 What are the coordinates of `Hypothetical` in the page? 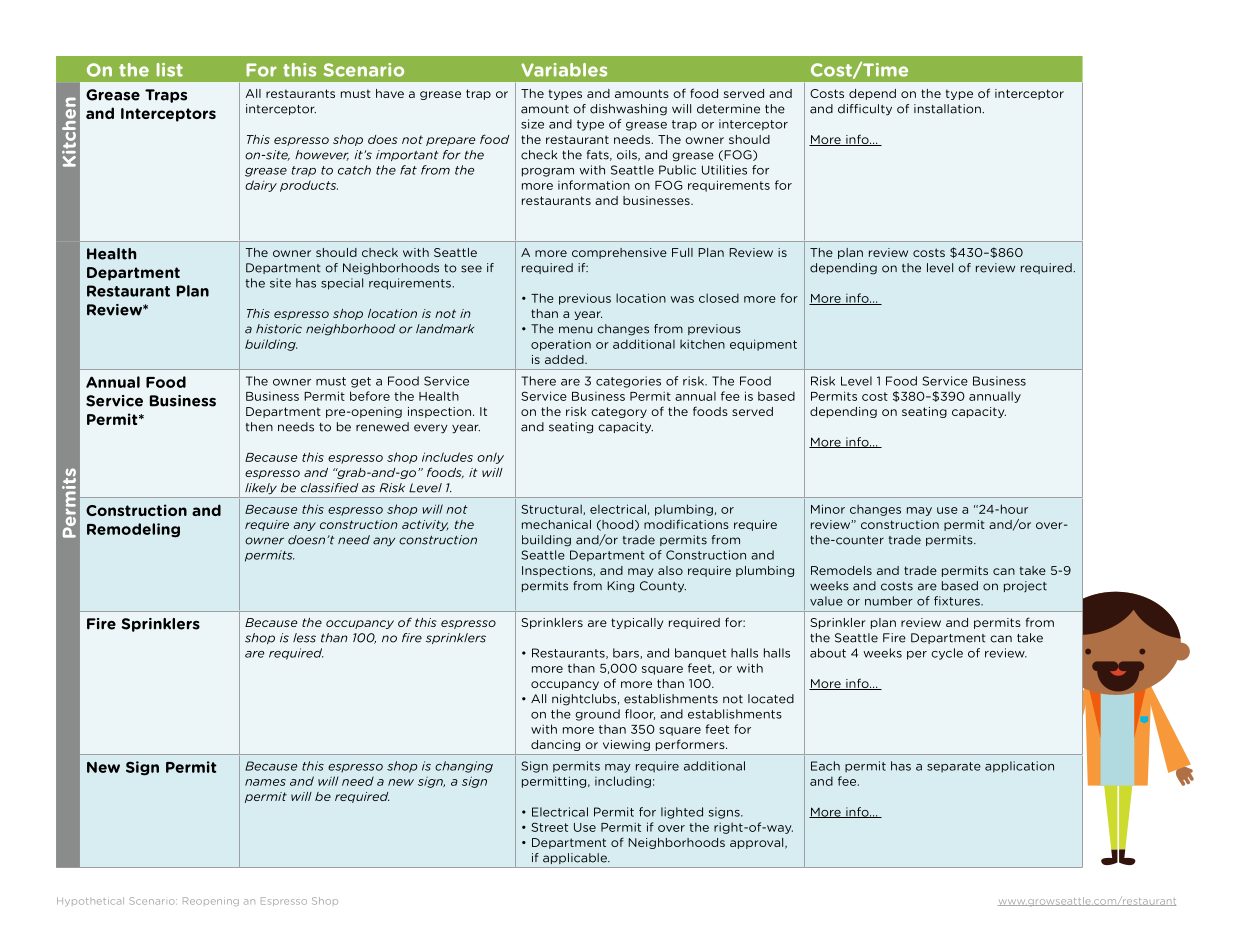 It's located at (90, 901).
